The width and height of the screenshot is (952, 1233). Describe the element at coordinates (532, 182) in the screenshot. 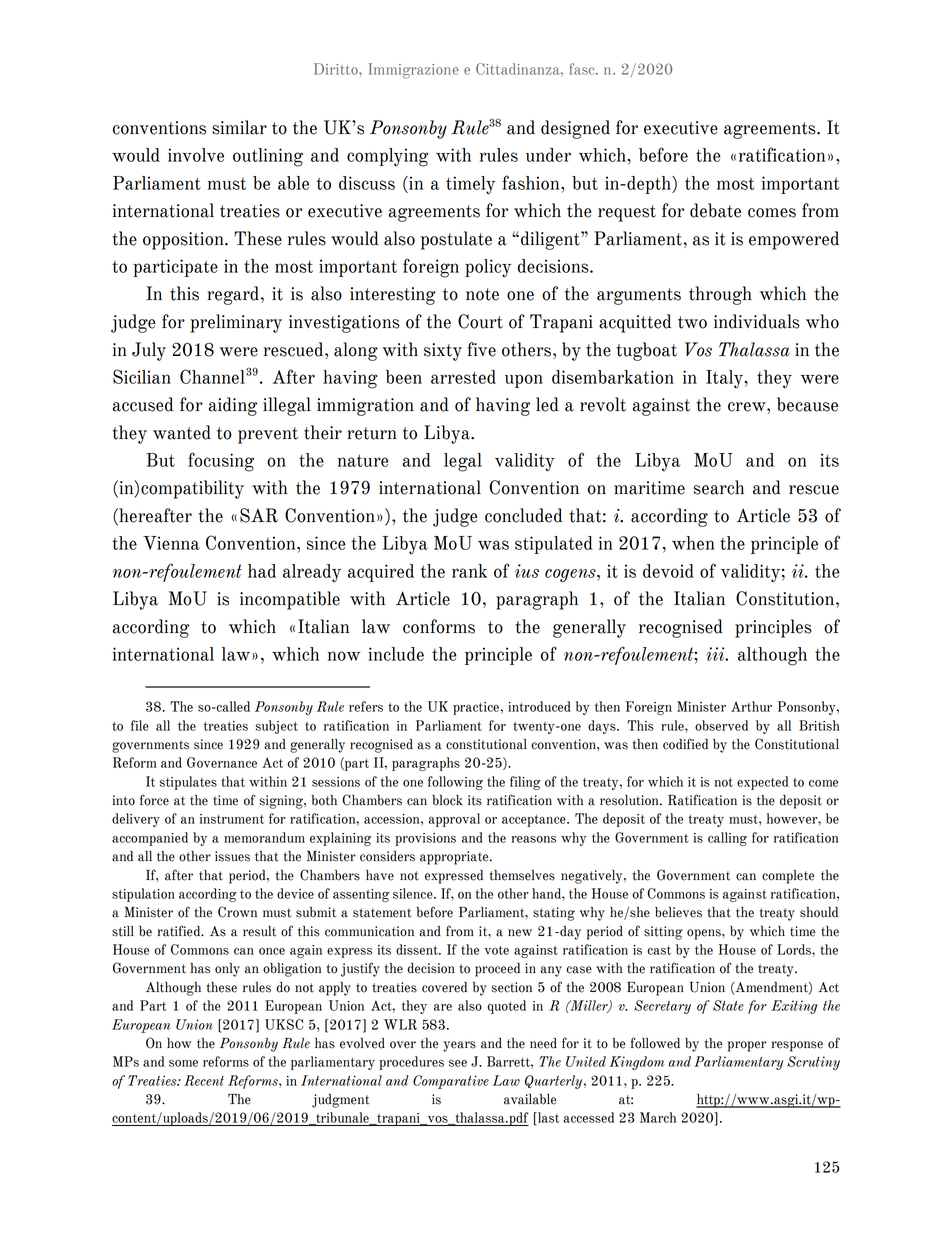

I see `fashion` at that location.
